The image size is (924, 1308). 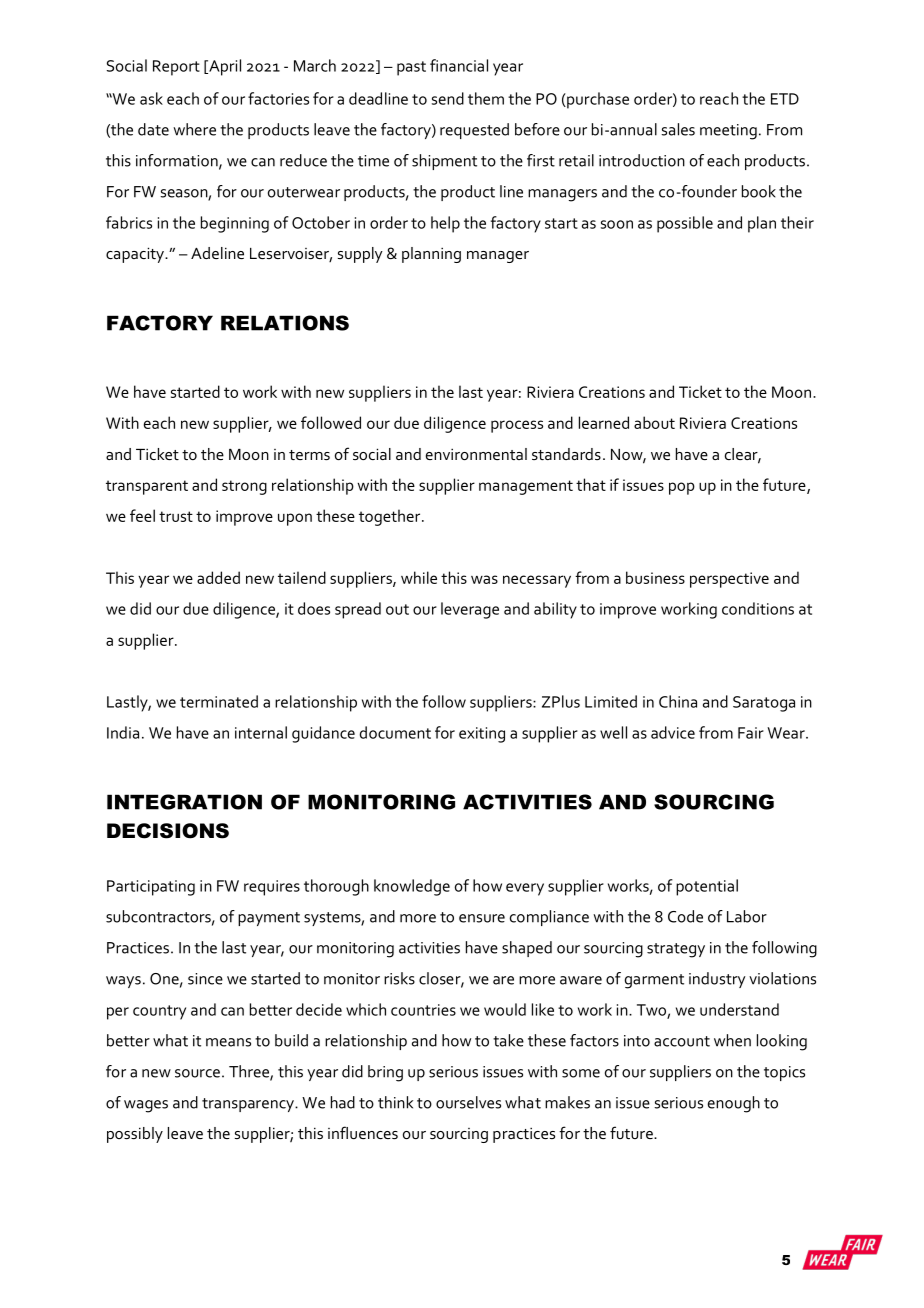 What do you see at coordinates (654, 422) in the screenshot?
I see `about` at bounding box center [654, 422].
